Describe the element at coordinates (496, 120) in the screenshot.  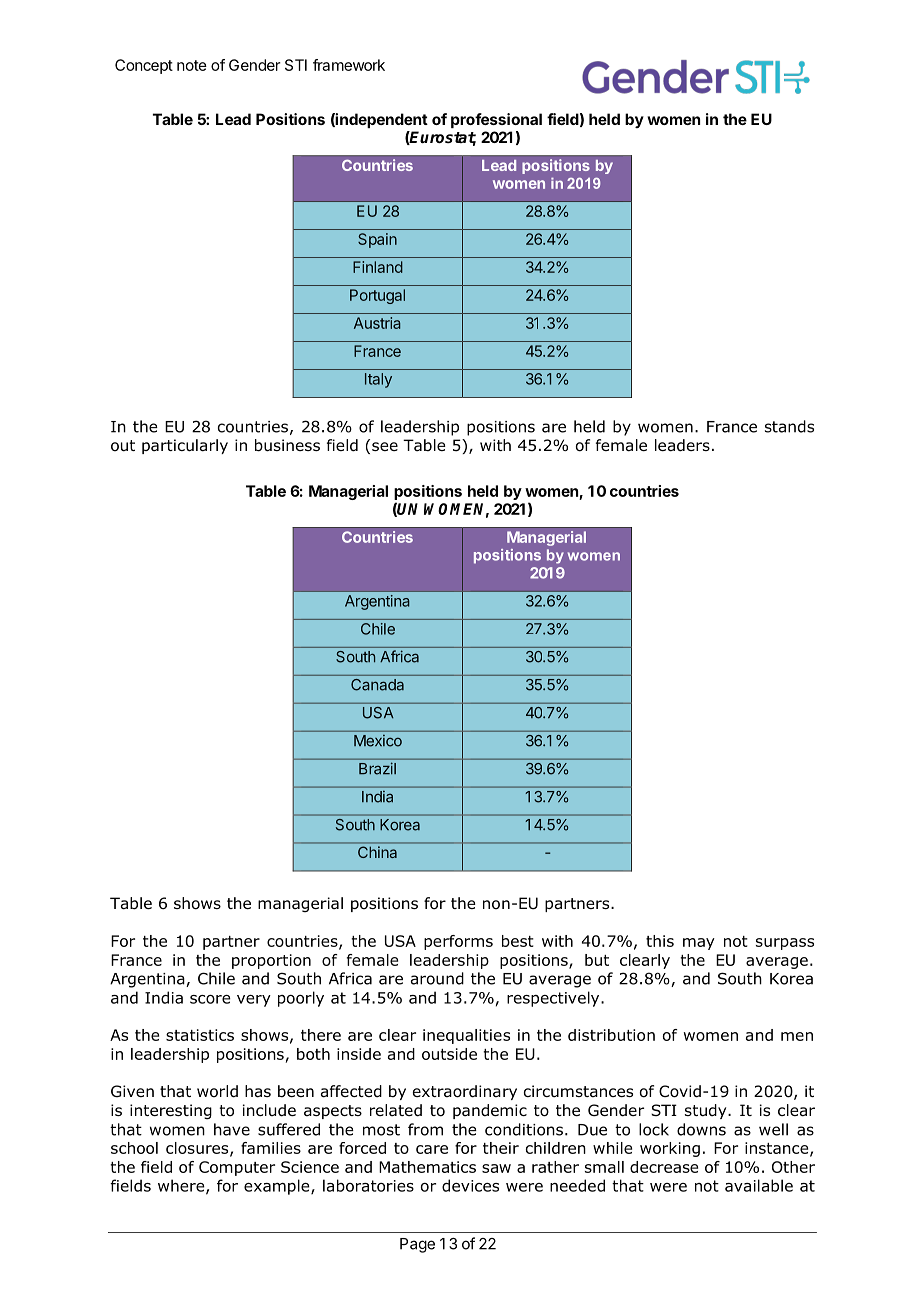
I see `professional` at that location.
